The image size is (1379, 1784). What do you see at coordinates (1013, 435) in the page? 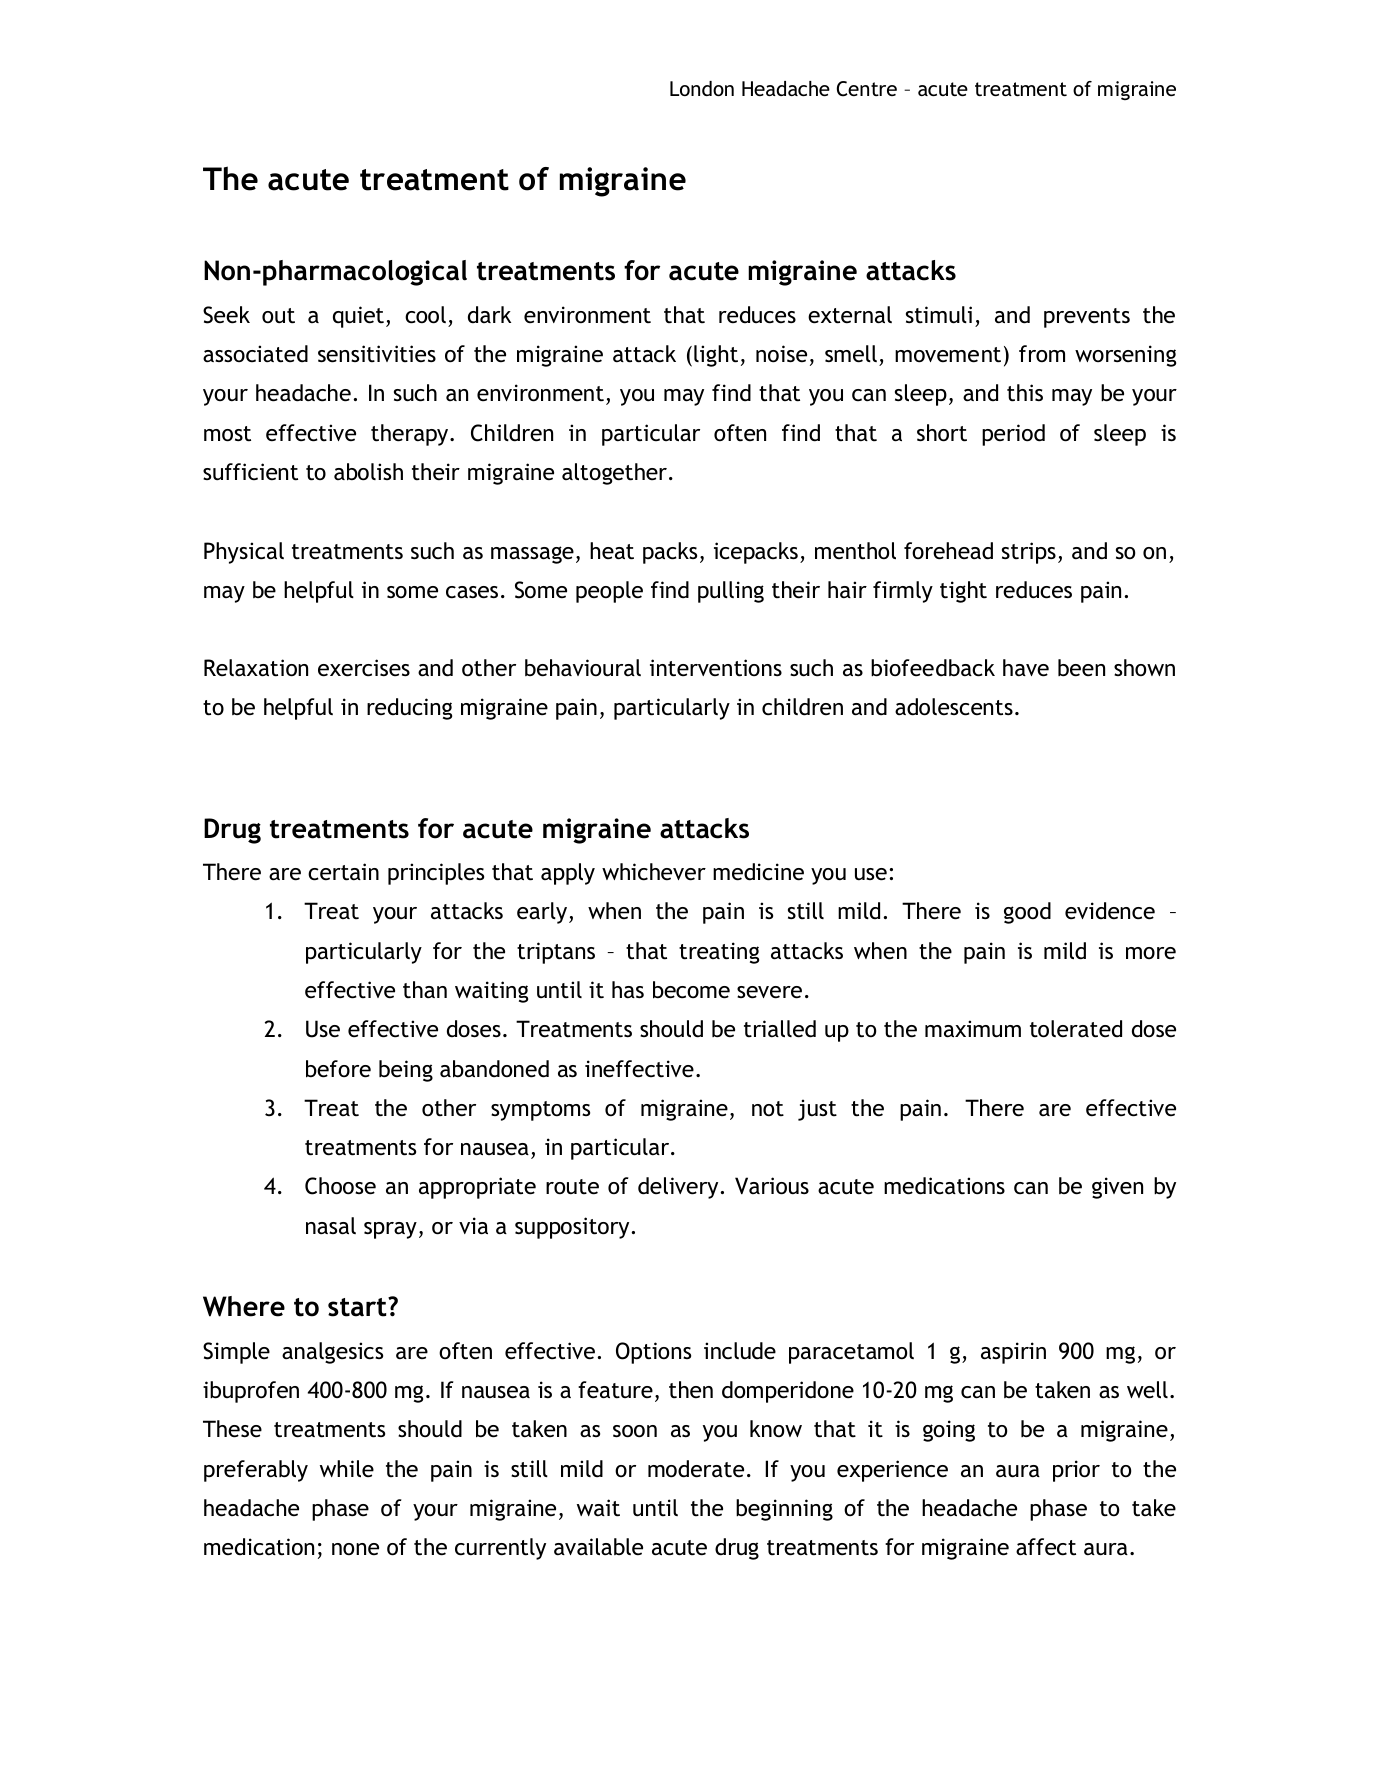
I see `period` at bounding box center [1013, 435].
